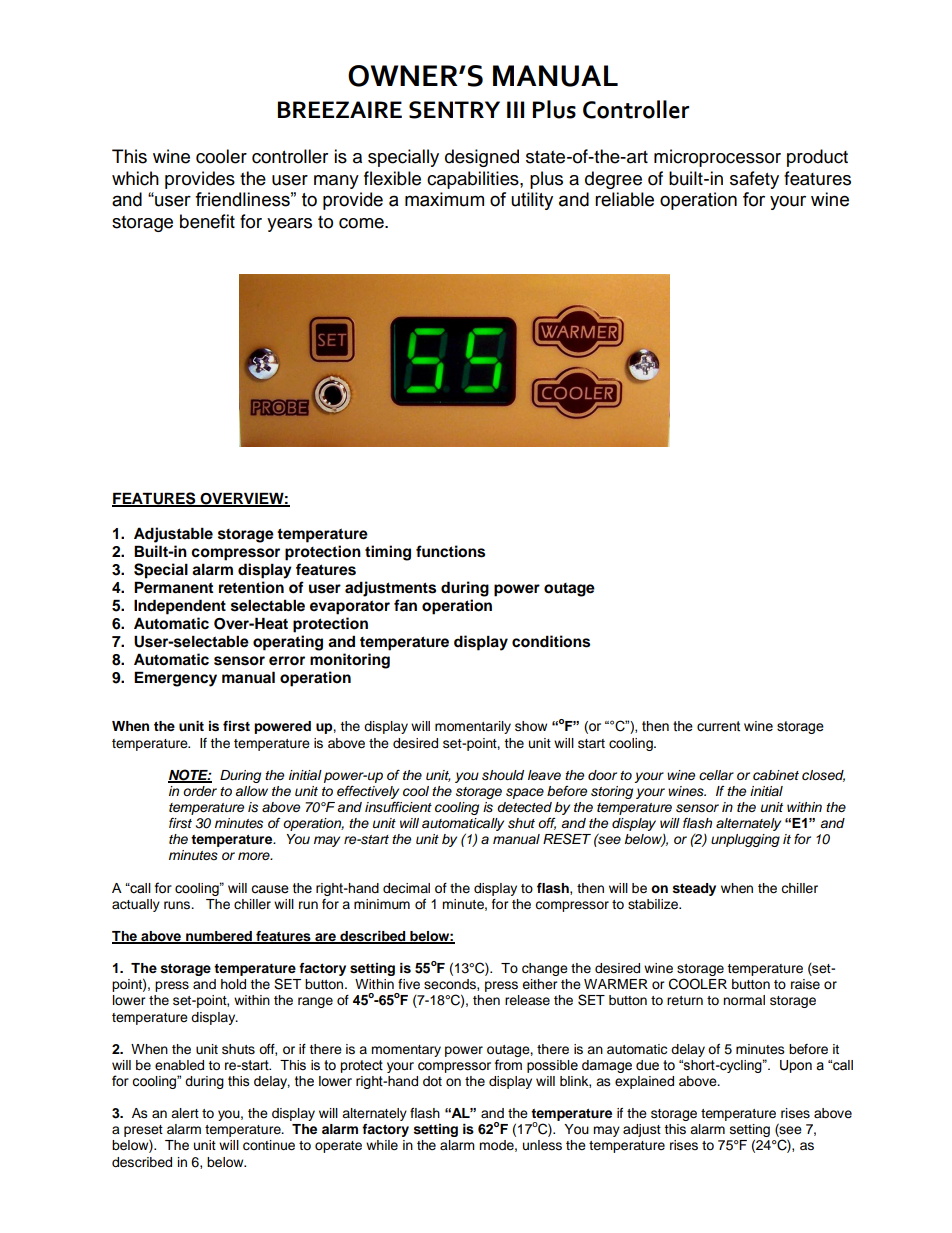 Image resolution: width=952 pixels, height=1233 pixels. Describe the element at coordinates (482, 158) in the screenshot. I see `designed` at that location.
